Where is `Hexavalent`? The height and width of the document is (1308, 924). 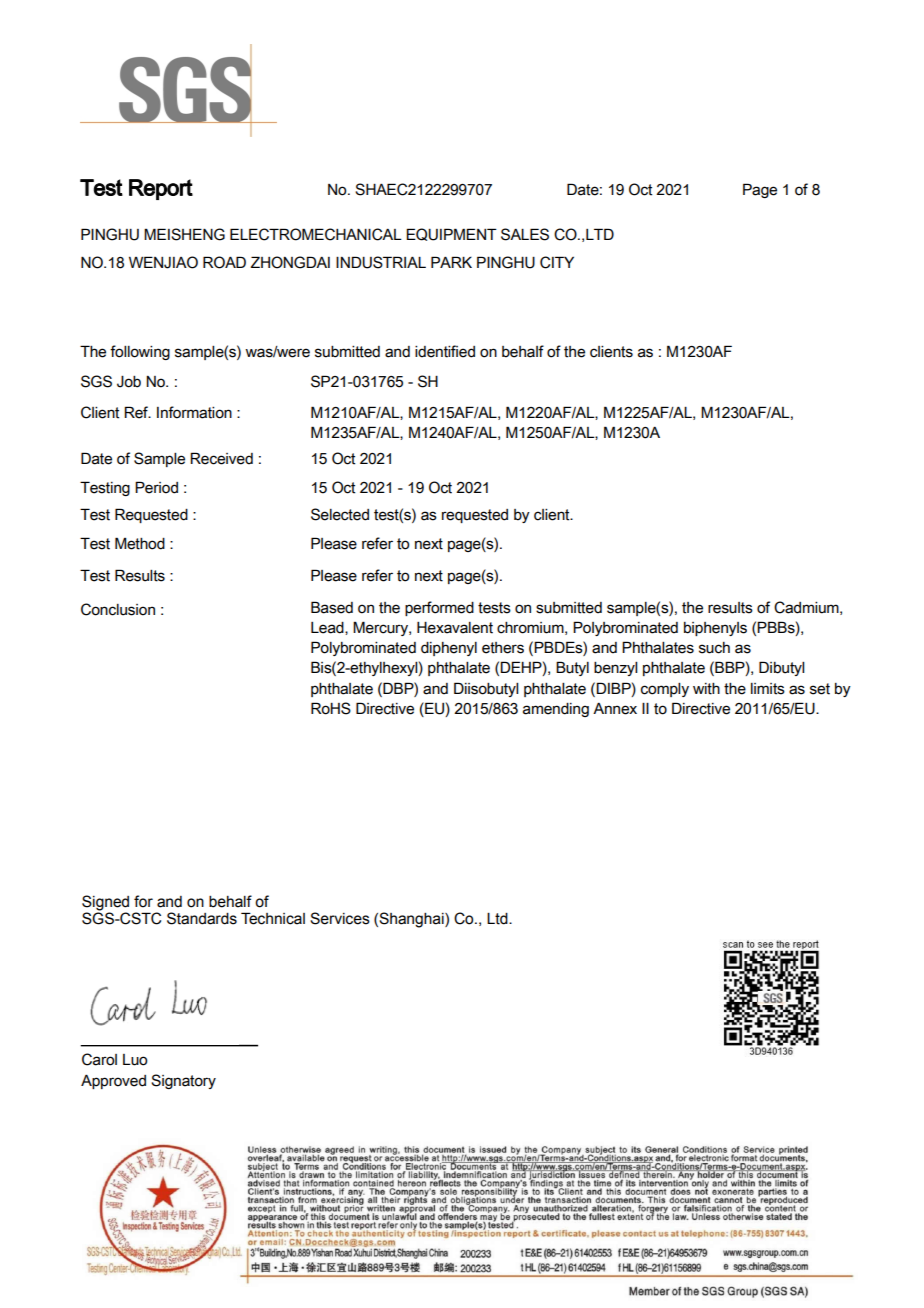
Hexavalent is located at coordinates (455, 628).
